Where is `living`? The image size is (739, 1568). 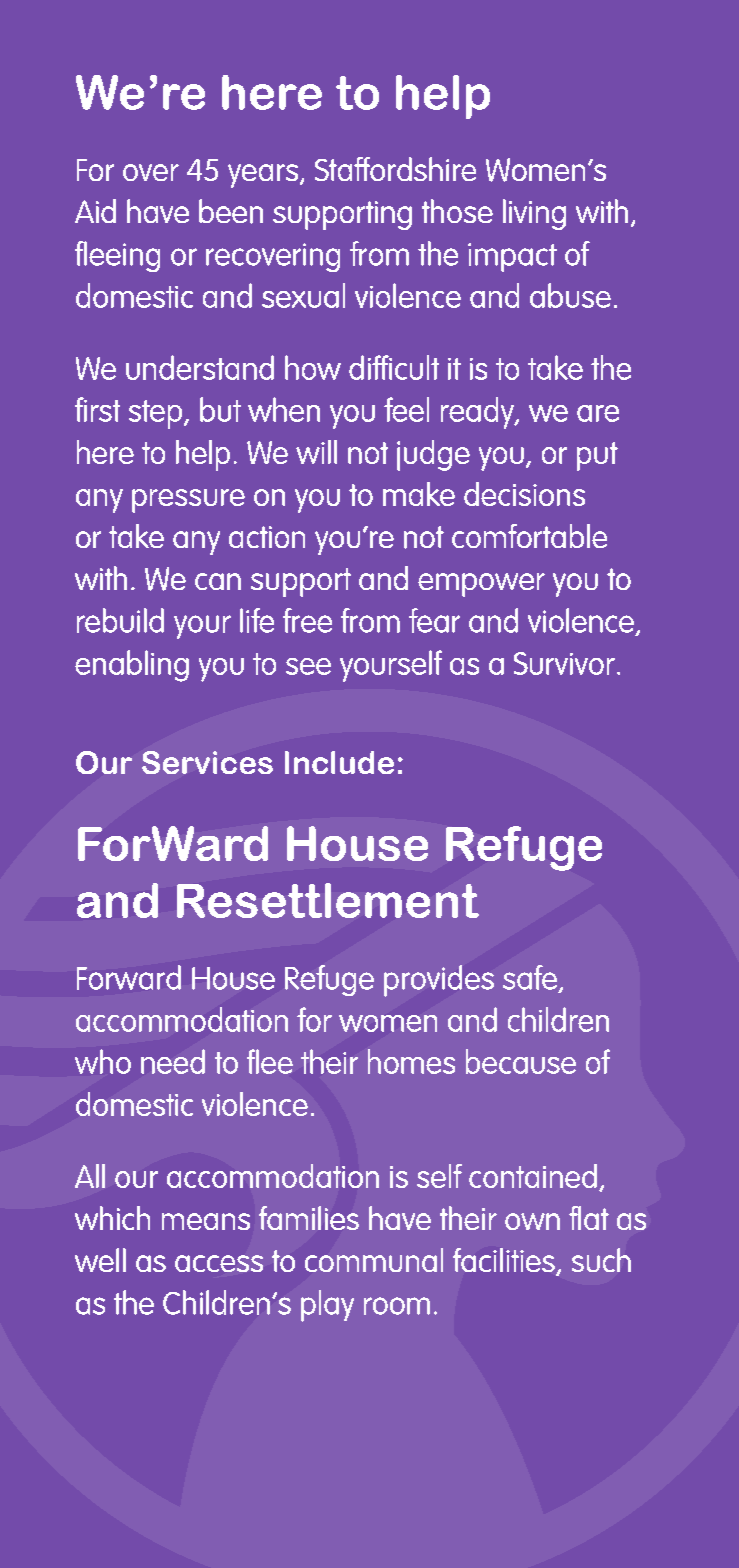 living is located at coordinates (534, 214).
